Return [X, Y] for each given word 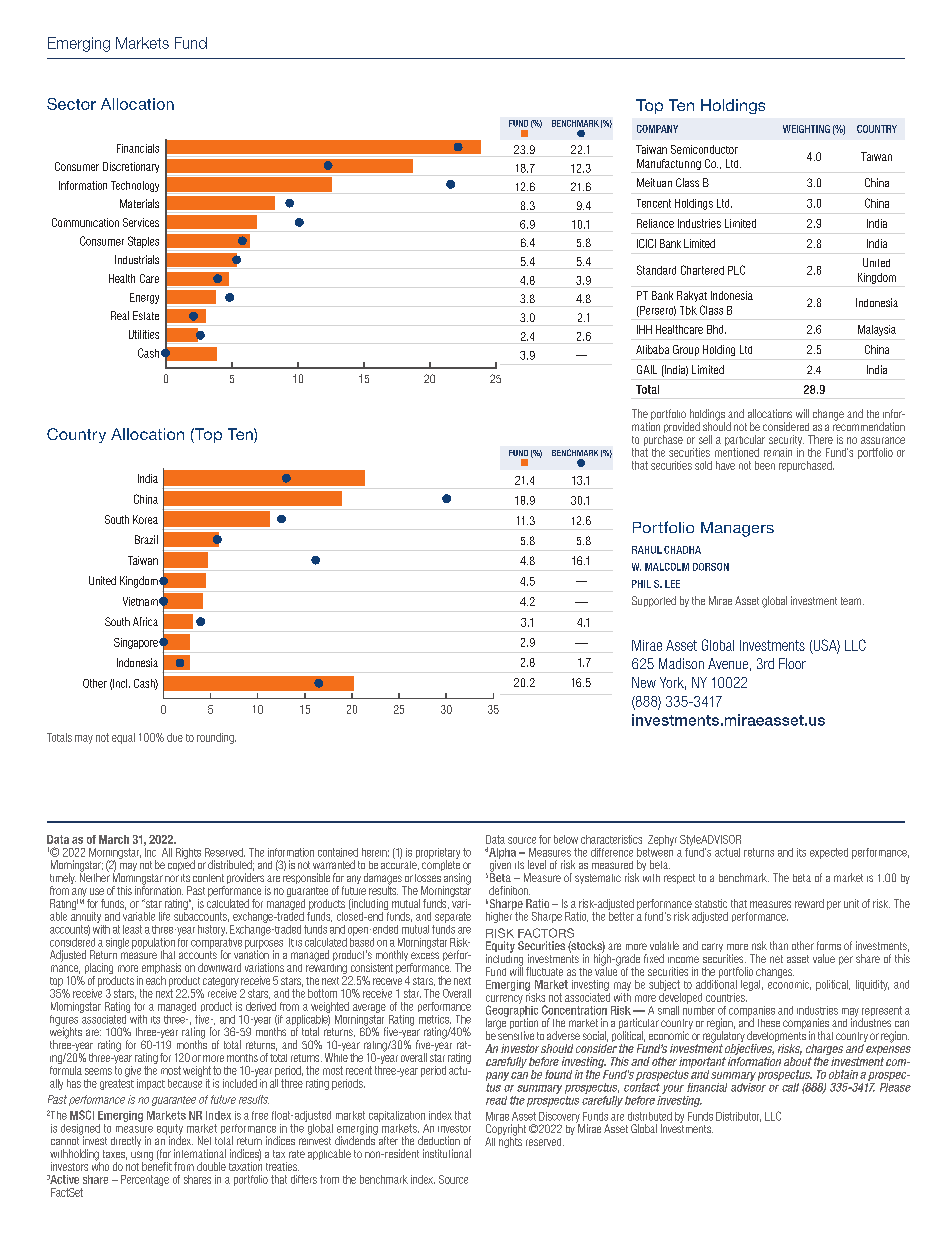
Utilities [144, 334]
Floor [792, 663]
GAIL [647, 369]
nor [172, 878]
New [644, 682]
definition [509, 890]
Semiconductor [704, 149]
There [820, 439]
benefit [157, 1165]
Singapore [137, 643]
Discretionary [131, 167]
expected [829, 853]
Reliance [655, 223]
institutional [447, 1153]
